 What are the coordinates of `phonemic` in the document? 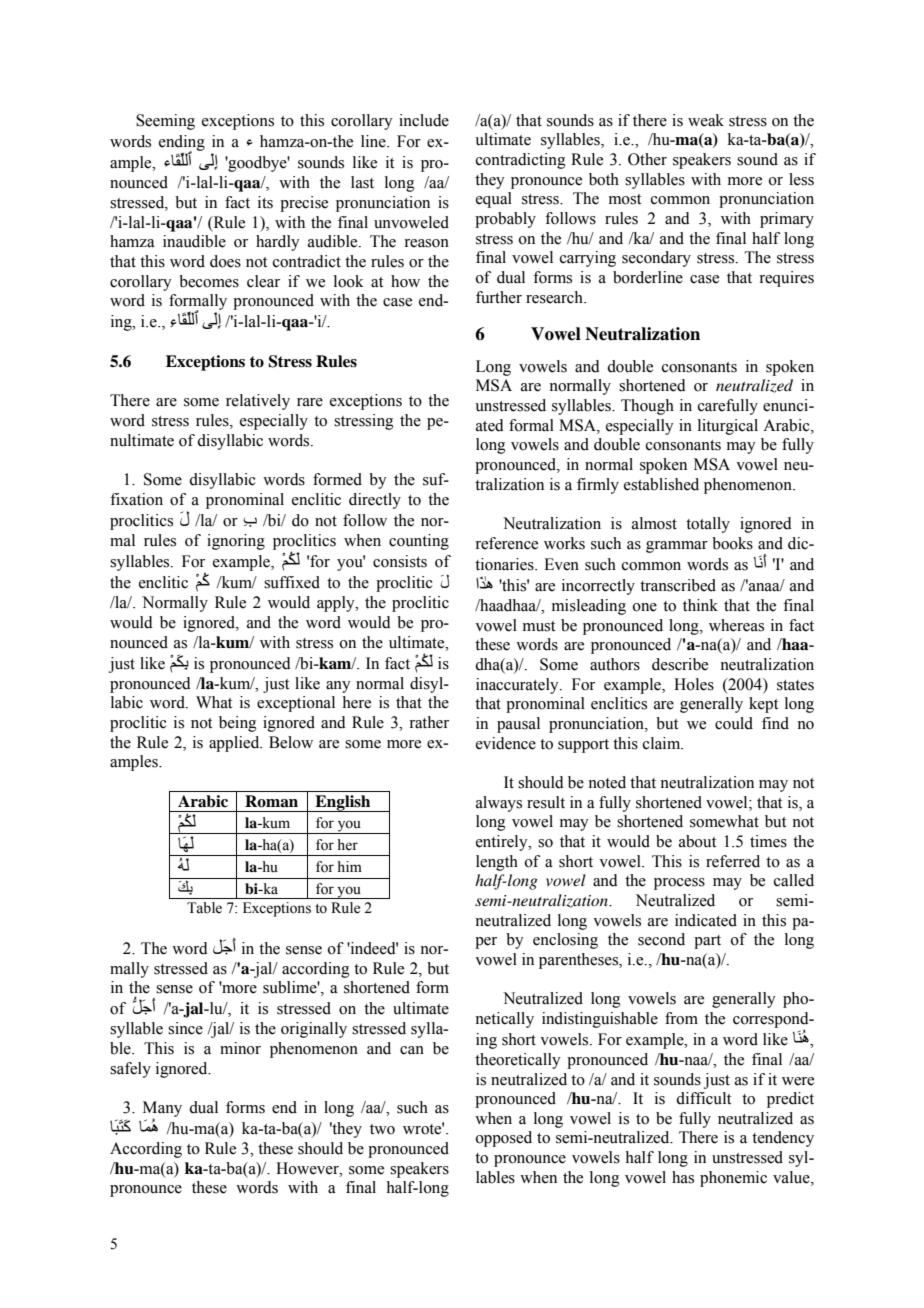 It's located at (733, 1179).
